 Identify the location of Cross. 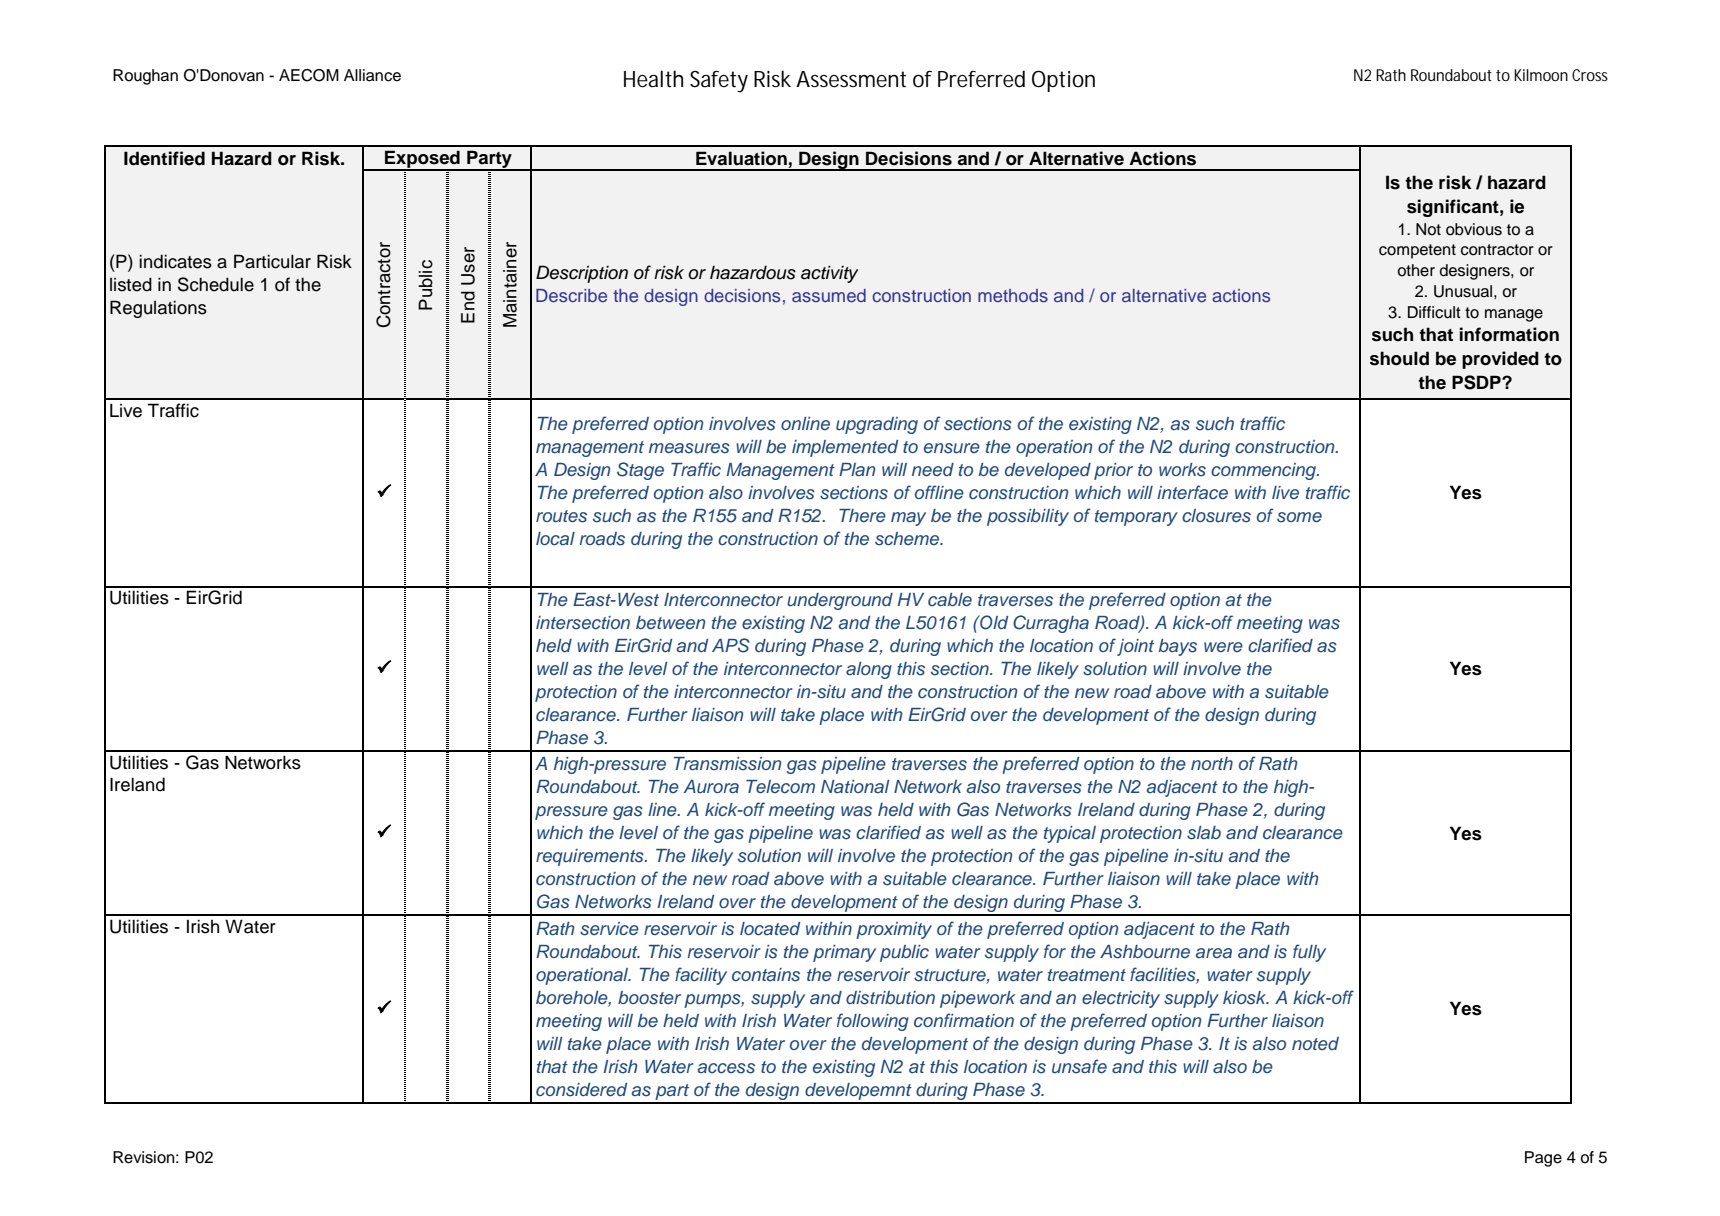
(1590, 75).
